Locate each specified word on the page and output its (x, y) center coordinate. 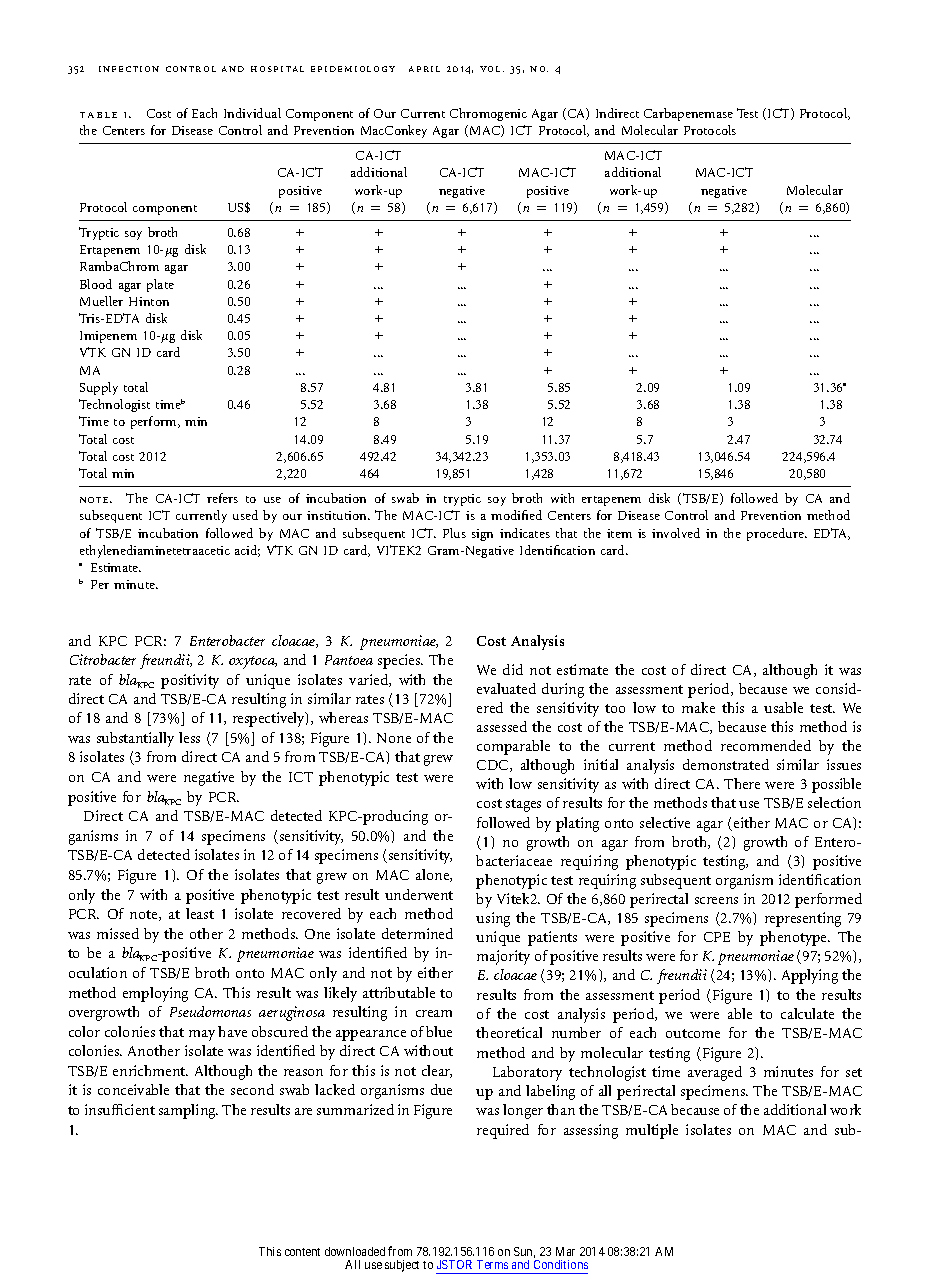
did (513, 669)
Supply (99, 388)
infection (129, 69)
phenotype (794, 938)
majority (503, 957)
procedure (776, 534)
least (200, 913)
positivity (190, 681)
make (698, 707)
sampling (188, 1111)
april (424, 69)
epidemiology (353, 69)
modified (516, 515)
